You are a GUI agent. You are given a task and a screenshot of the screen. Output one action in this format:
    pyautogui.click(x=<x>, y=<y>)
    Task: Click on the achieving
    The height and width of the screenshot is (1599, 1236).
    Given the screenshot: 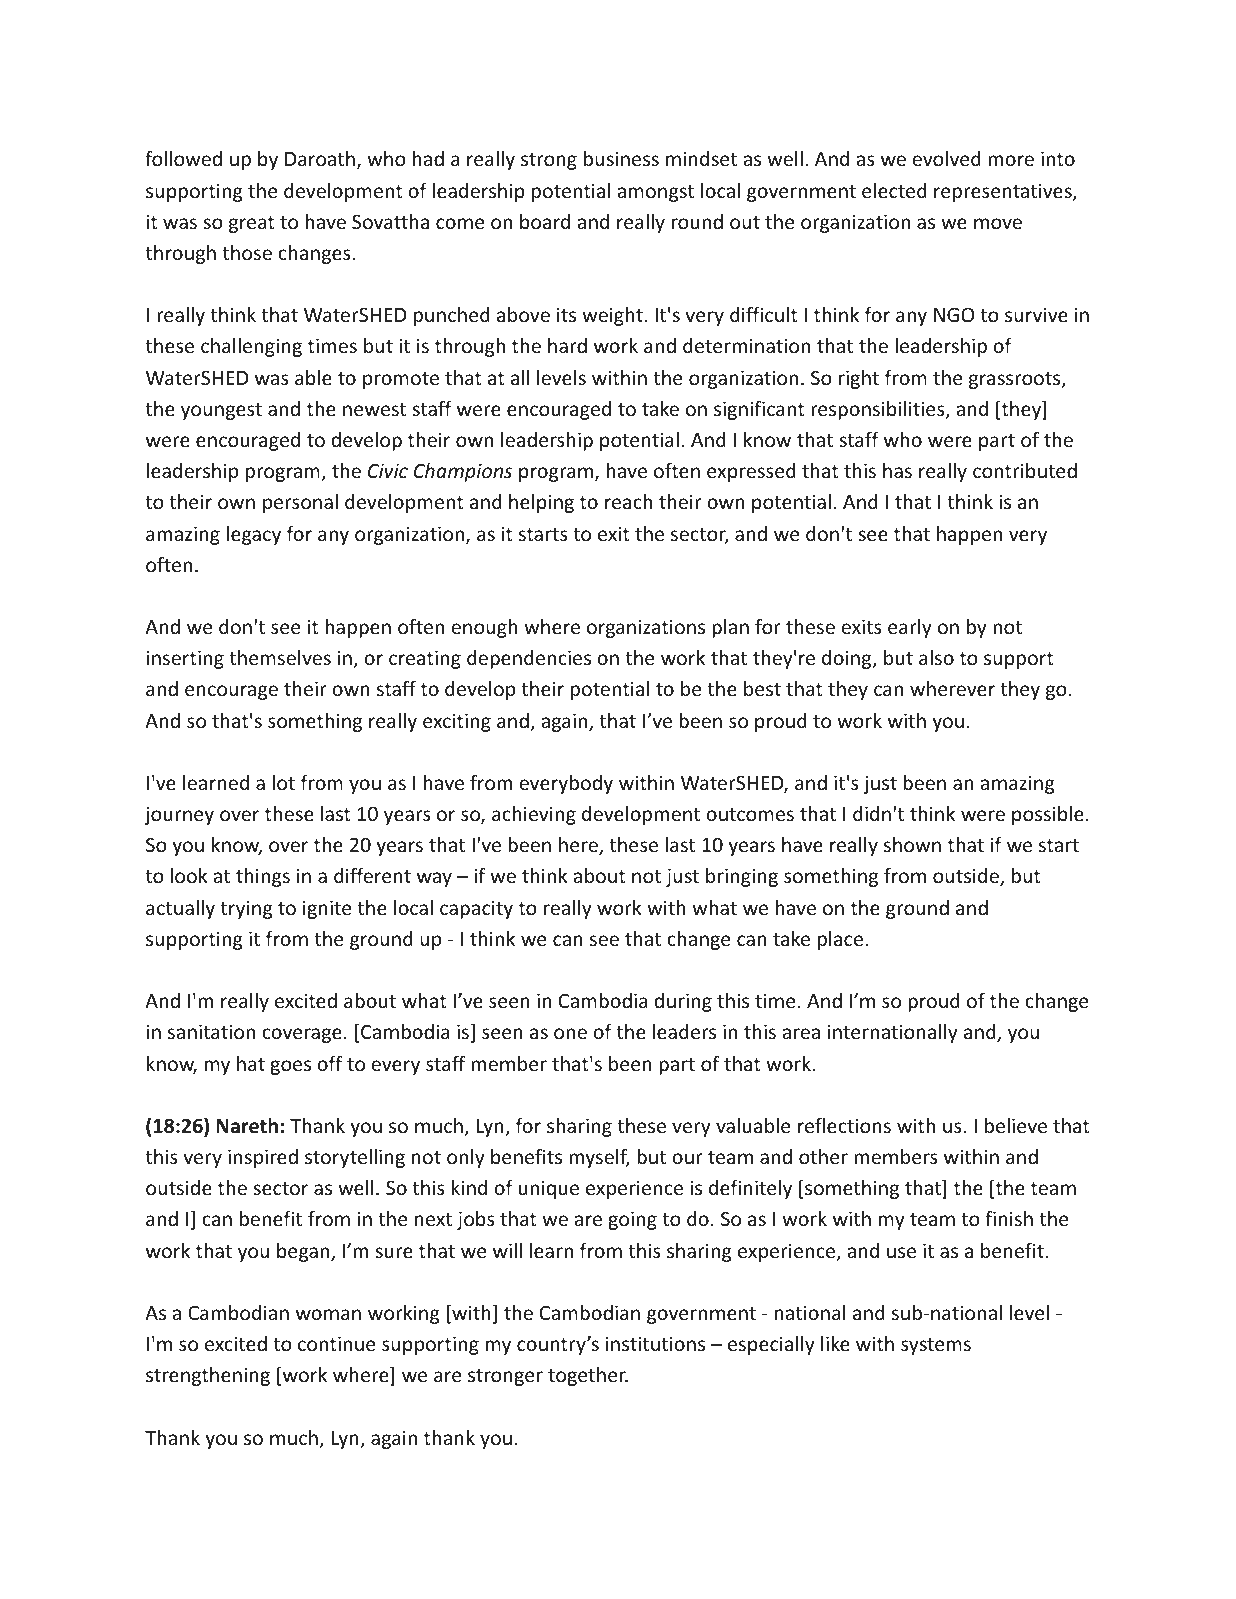 What is the action you would take?
    pyautogui.click(x=534, y=815)
